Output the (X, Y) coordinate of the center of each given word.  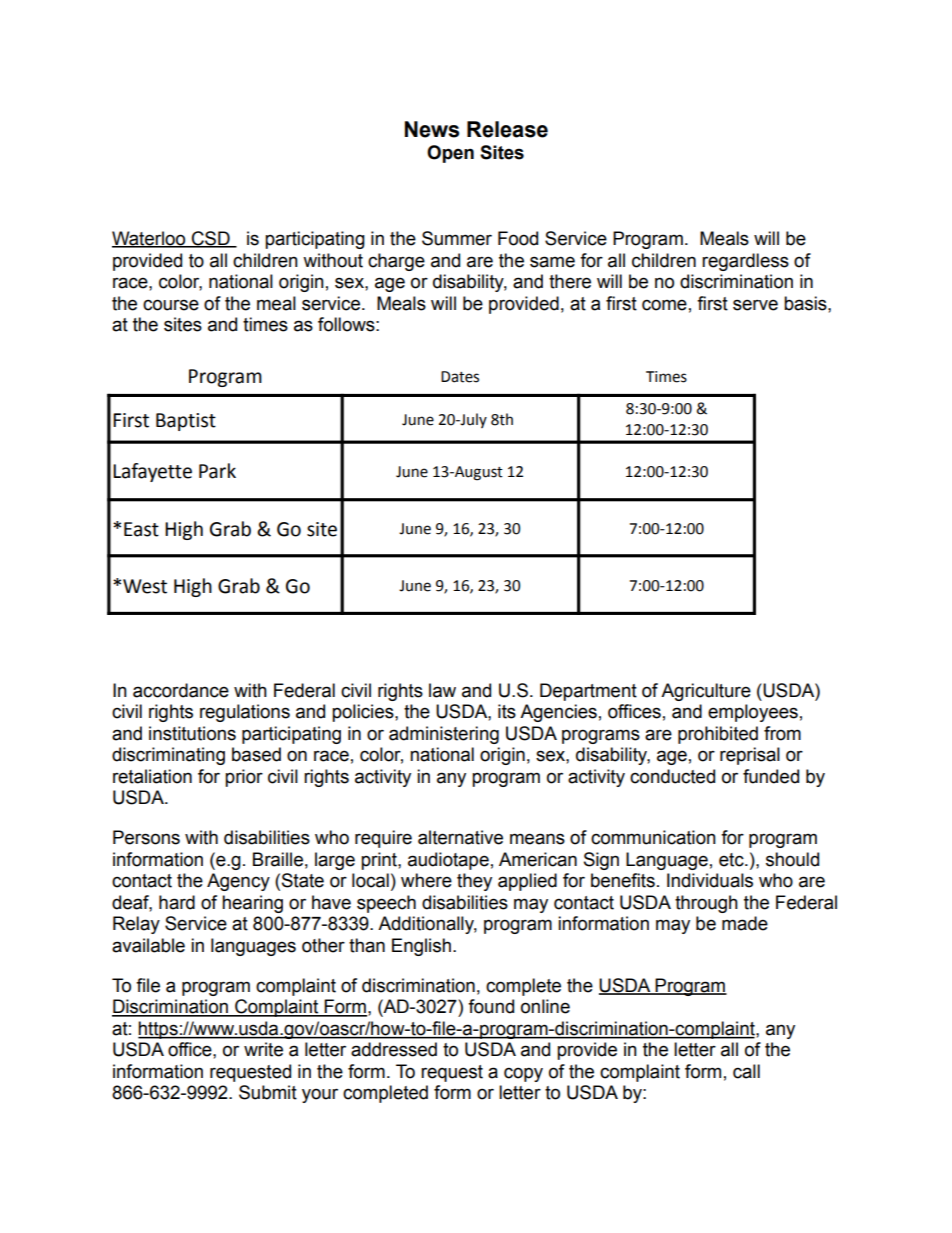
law (442, 690)
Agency (238, 882)
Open (450, 154)
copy (523, 1074)
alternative (460, 837)
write (263, 1049)
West (145, 586)
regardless (745, 262)
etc (732, 860)
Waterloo (150, 239)
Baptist (186, 422)
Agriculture (706, 692)
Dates (460, 377)
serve (755, 305)
